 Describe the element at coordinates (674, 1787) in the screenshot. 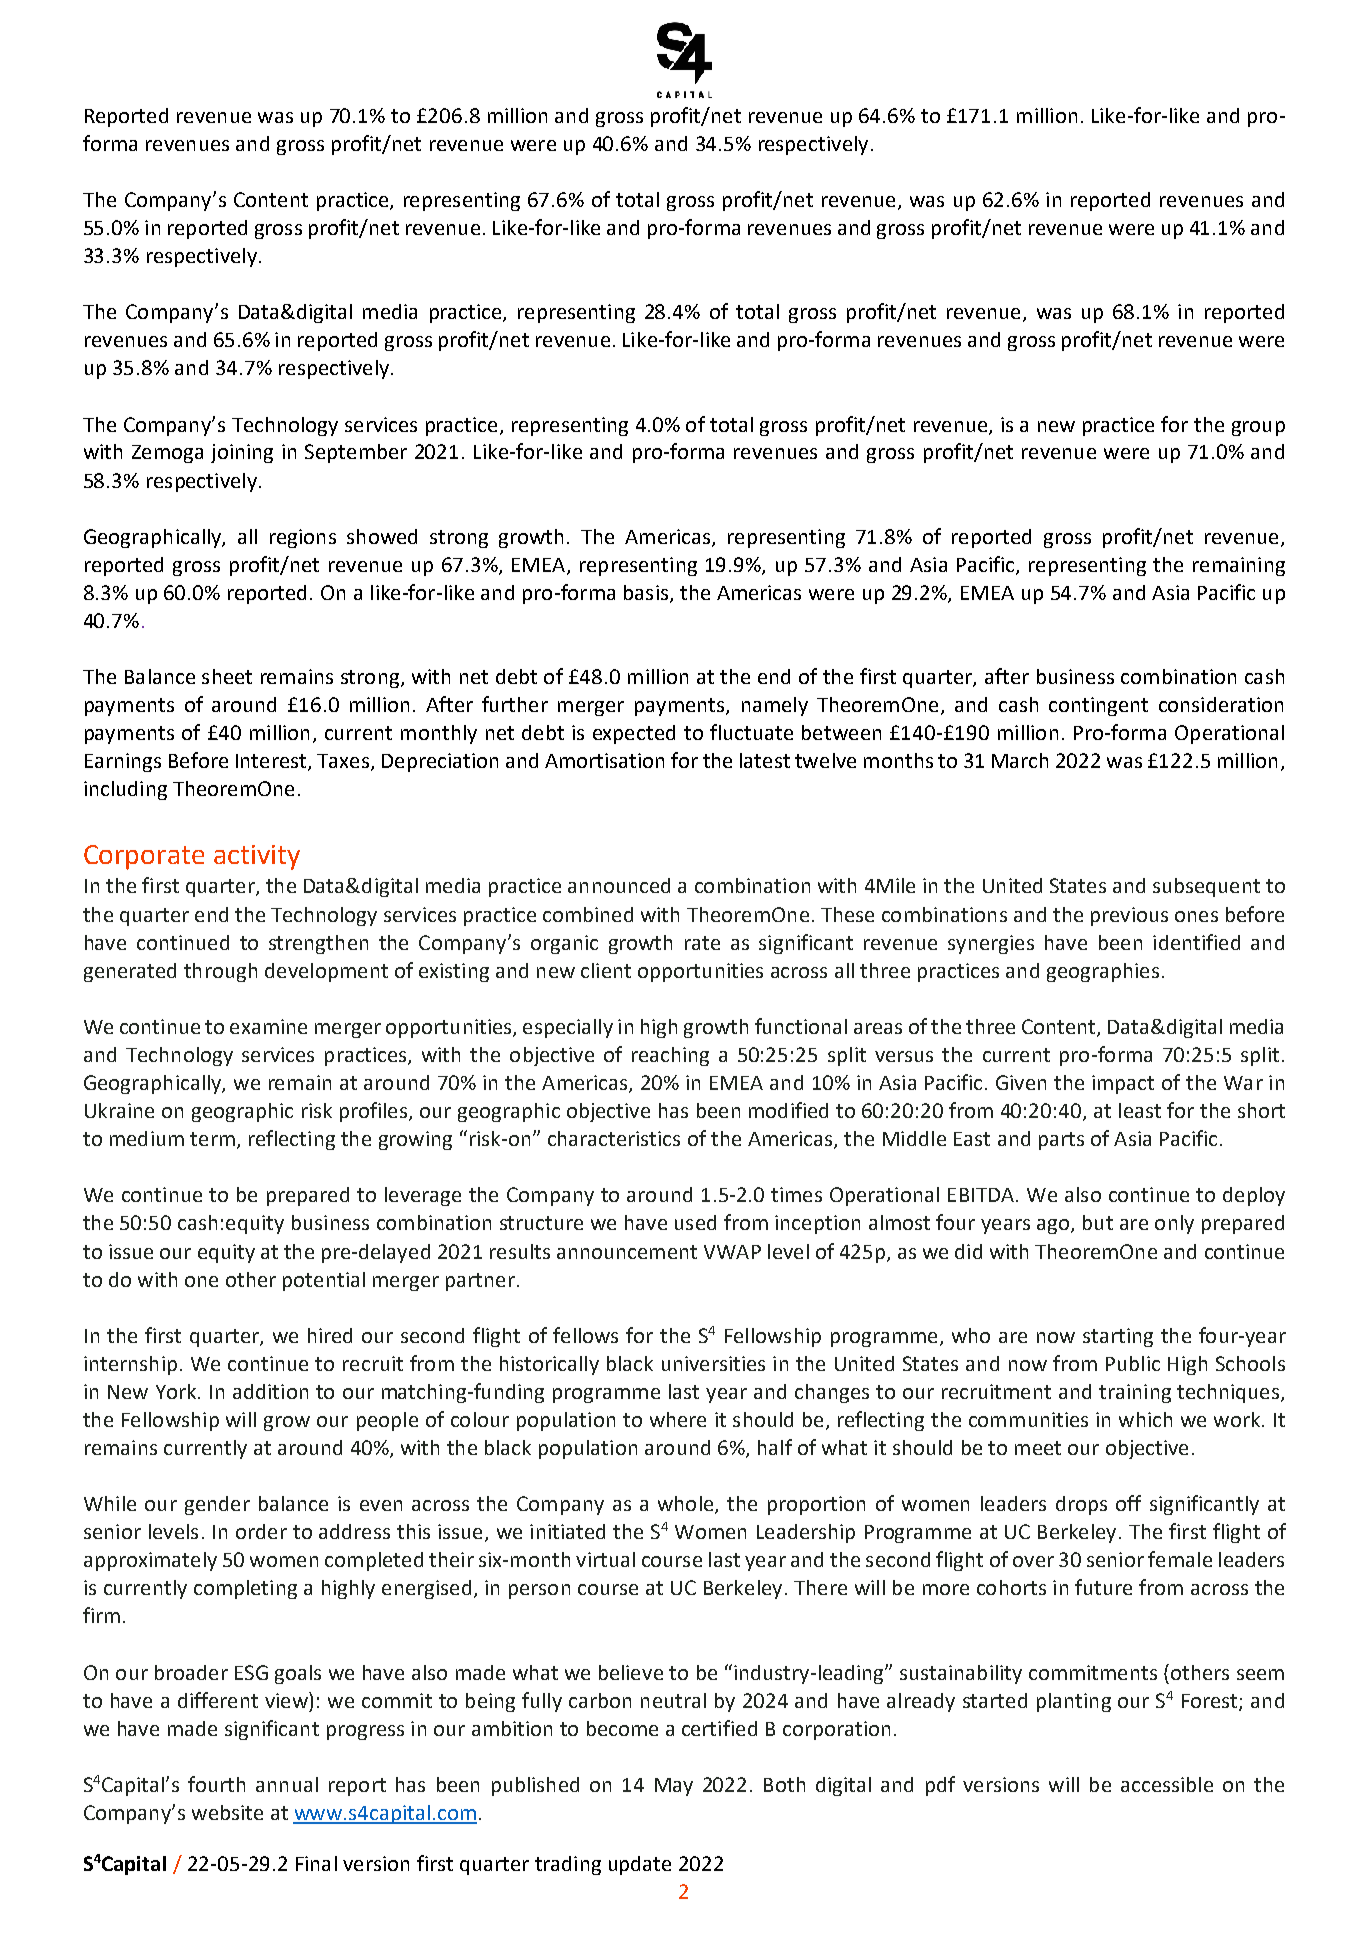

I see `May` at that location.
